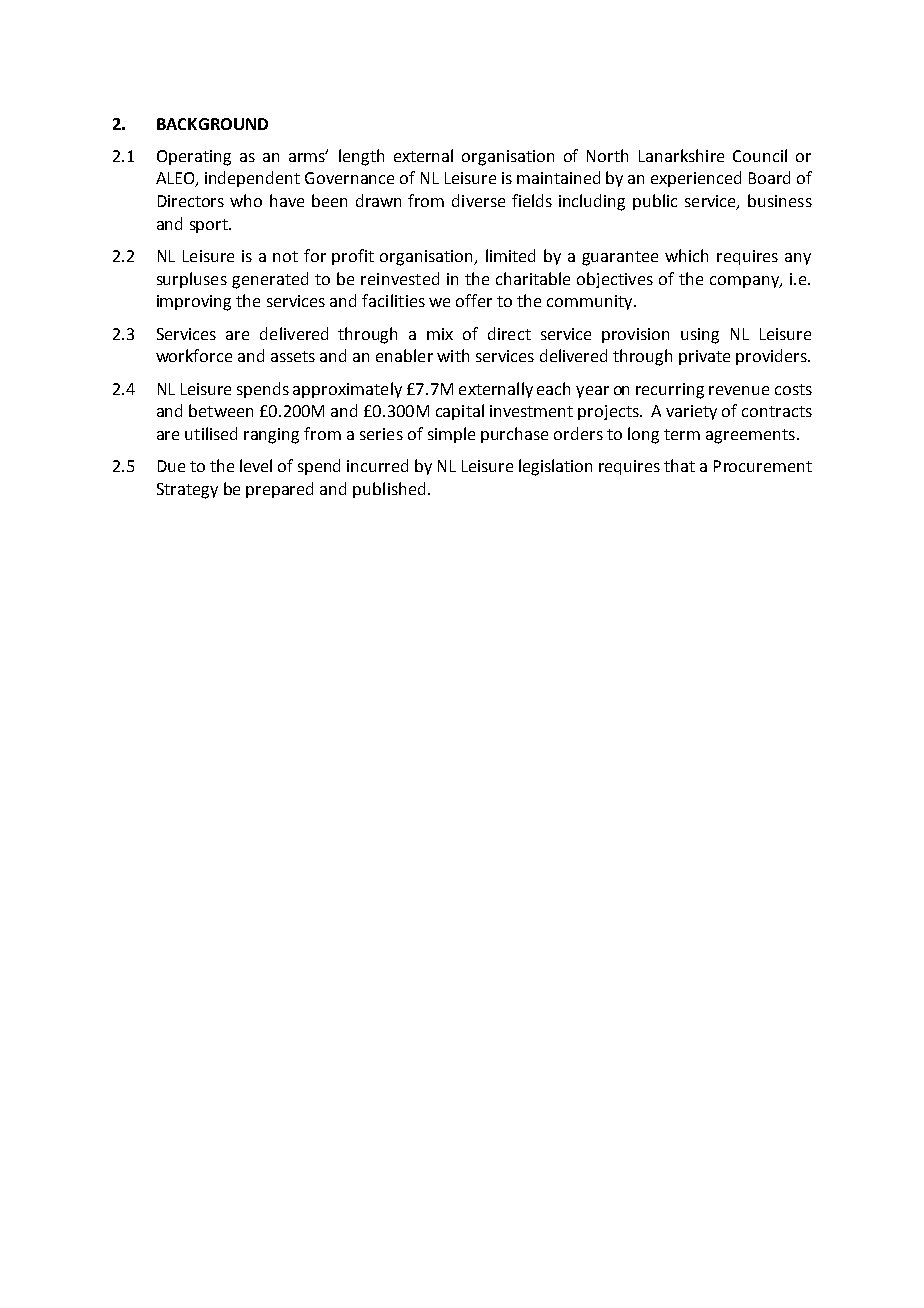  What do you see at coordinates (760, 155) in the screenshot?
I see `Council` at bounding box center [760, 155].
